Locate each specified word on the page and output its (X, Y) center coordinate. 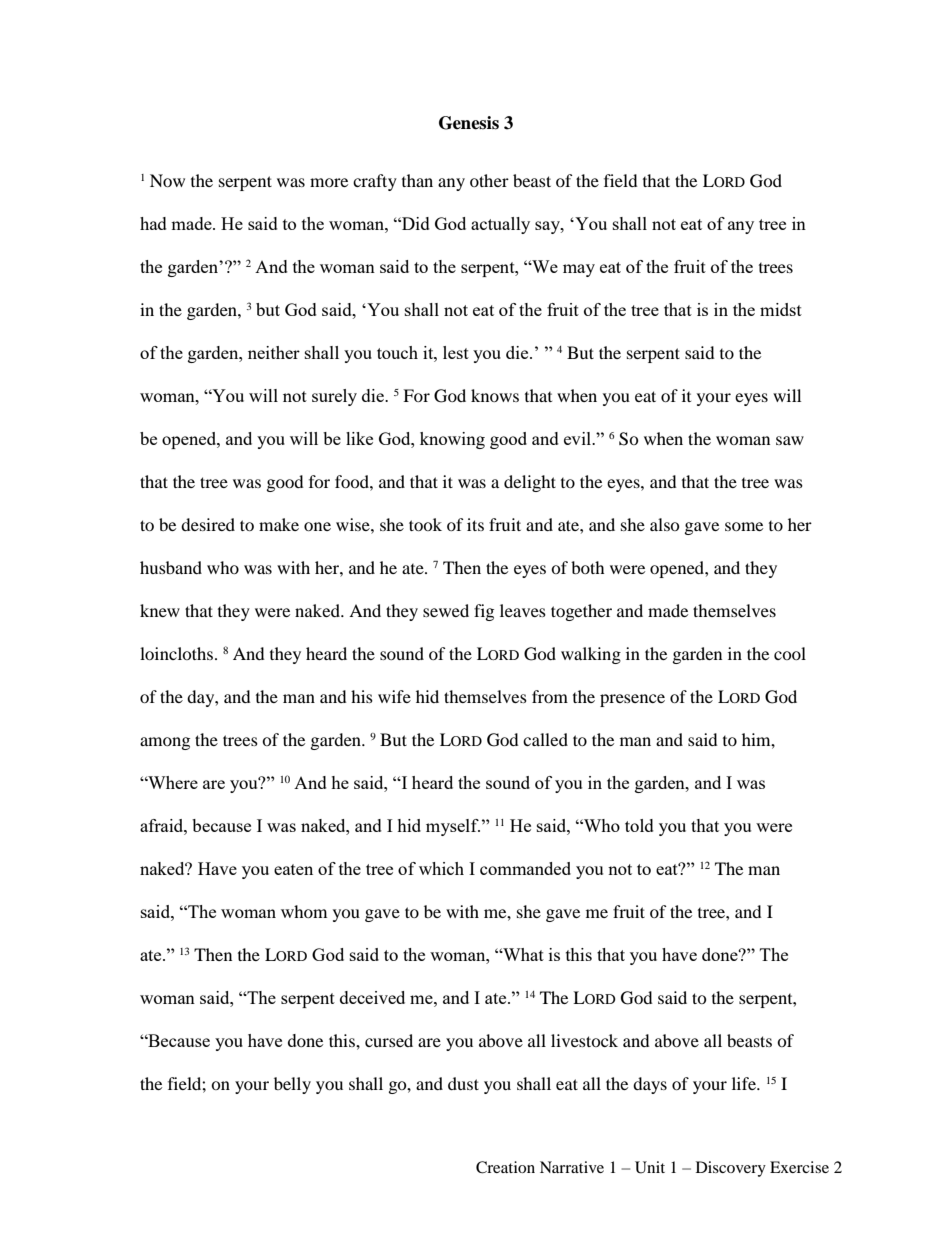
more (329, 182)
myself (453, 827)
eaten (293, 869)
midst (781, 309)
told (639, 825)
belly (292, 1085)
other (489, 180)
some (744, 526)
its (475, 524)
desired (208, 524)
